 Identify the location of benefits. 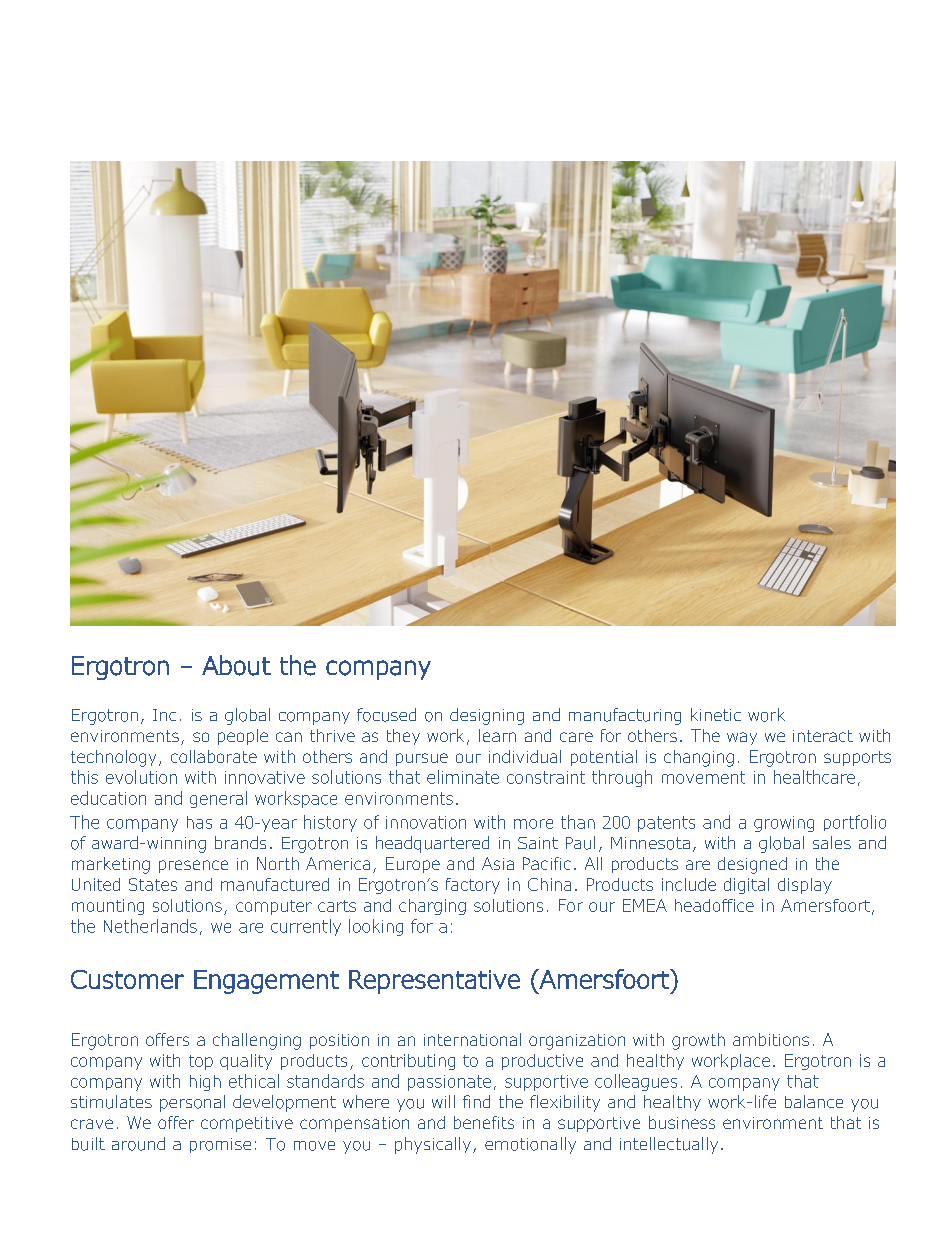
(484, 1122).
